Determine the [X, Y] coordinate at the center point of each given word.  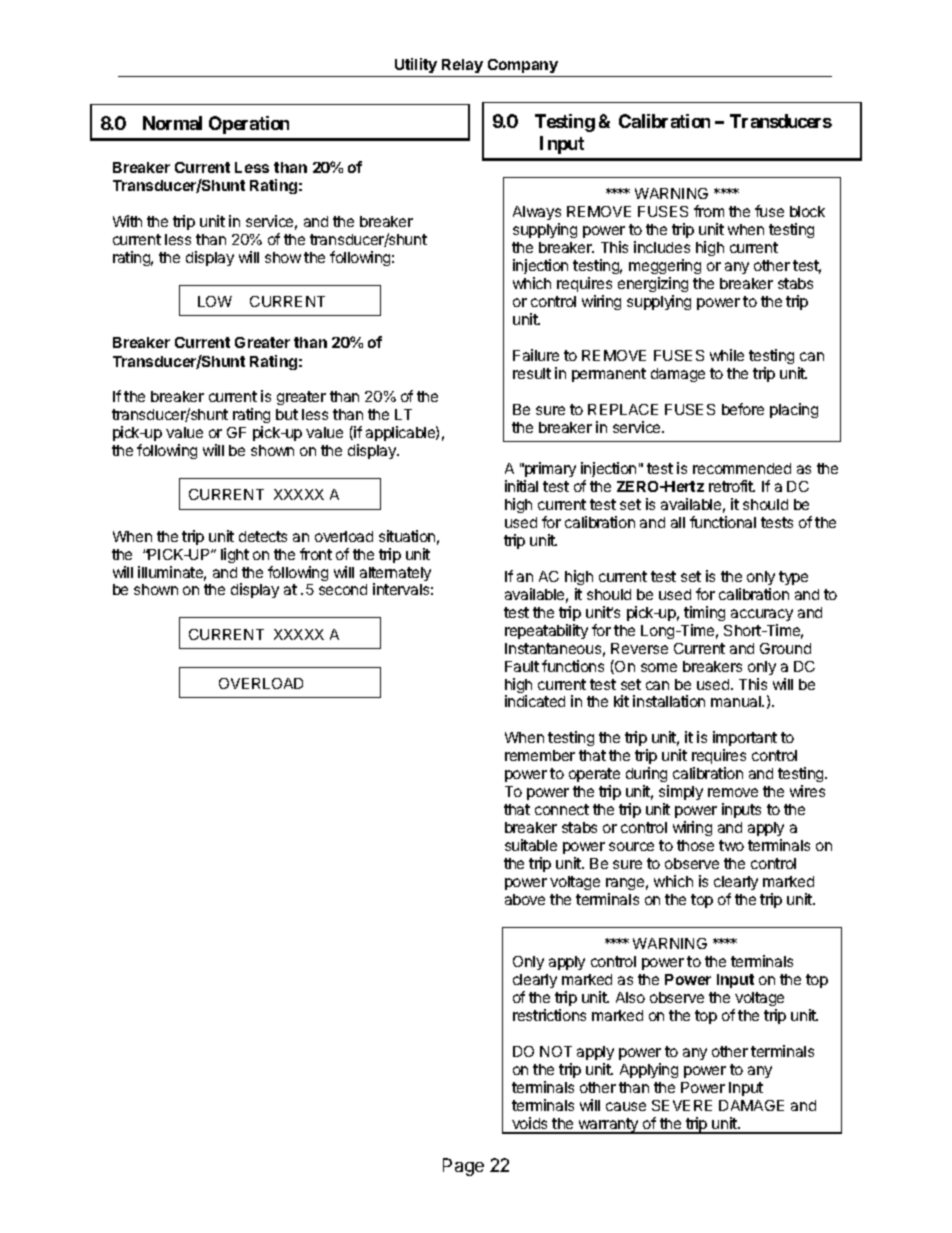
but [287, 414]
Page [463, 1167]
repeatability [546, 631]
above [525, 899]
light [235, 555]
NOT [556, 1051]
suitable [531, 845]
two [731, 845]
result [532, 373]
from [709, 211]
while [727, 355]
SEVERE [682, 1105]
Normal [172, 123]
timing [704, 613]
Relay [462, 68]
